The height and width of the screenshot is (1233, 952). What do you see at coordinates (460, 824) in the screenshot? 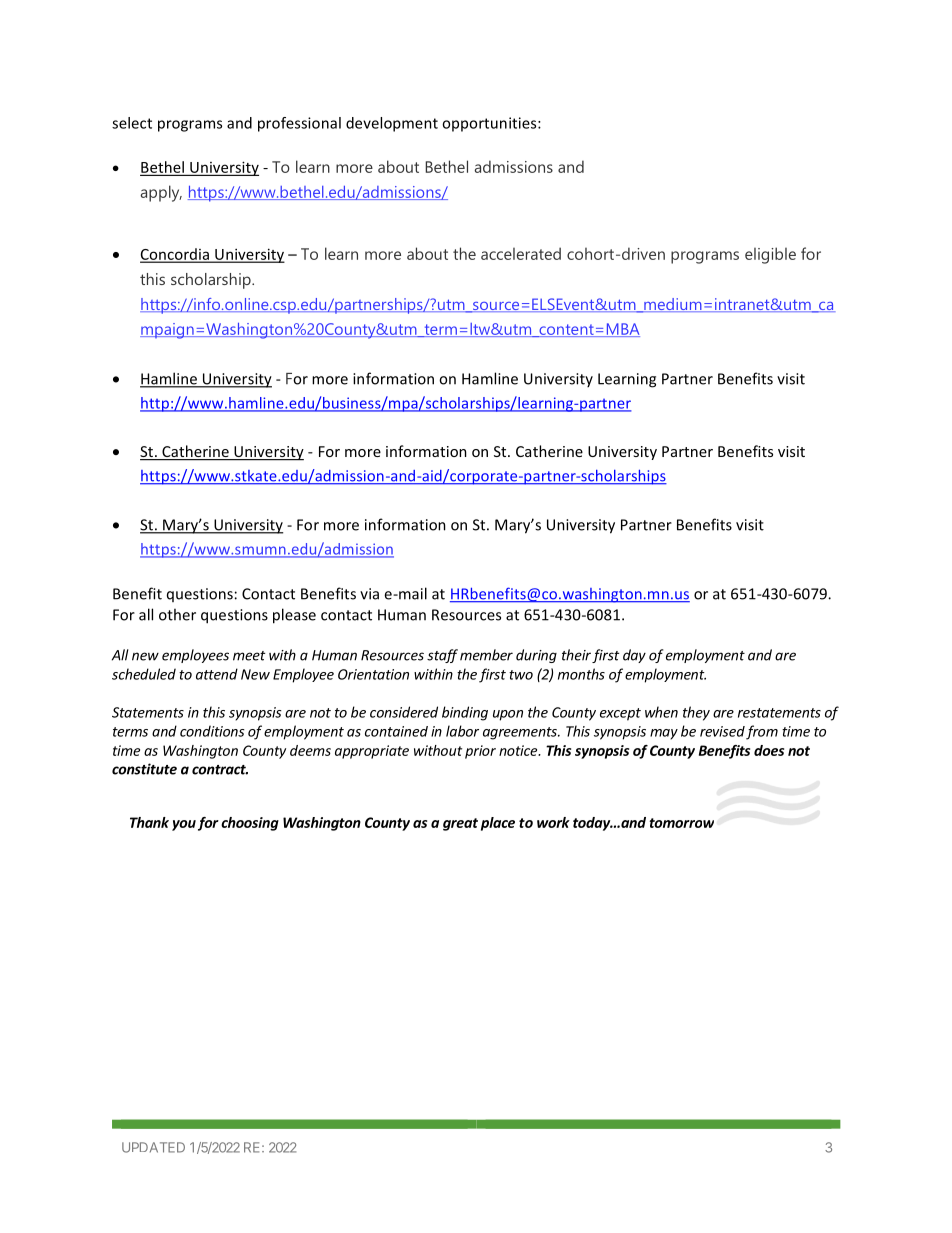
I see `great` at bounding box center [460, 824].
